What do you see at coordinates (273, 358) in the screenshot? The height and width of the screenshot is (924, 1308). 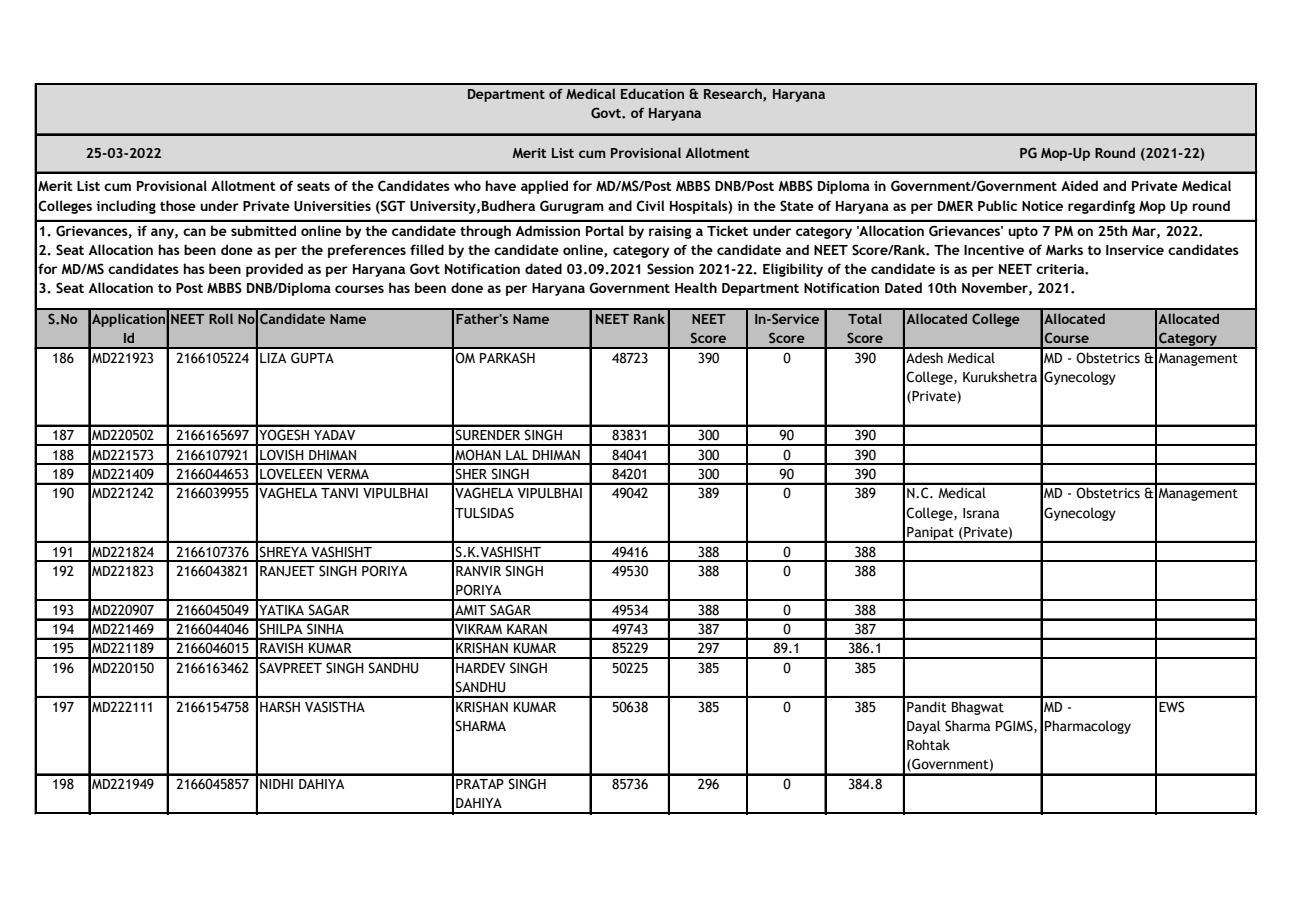 I see `LIZA` at bounding box center [273, 358].
